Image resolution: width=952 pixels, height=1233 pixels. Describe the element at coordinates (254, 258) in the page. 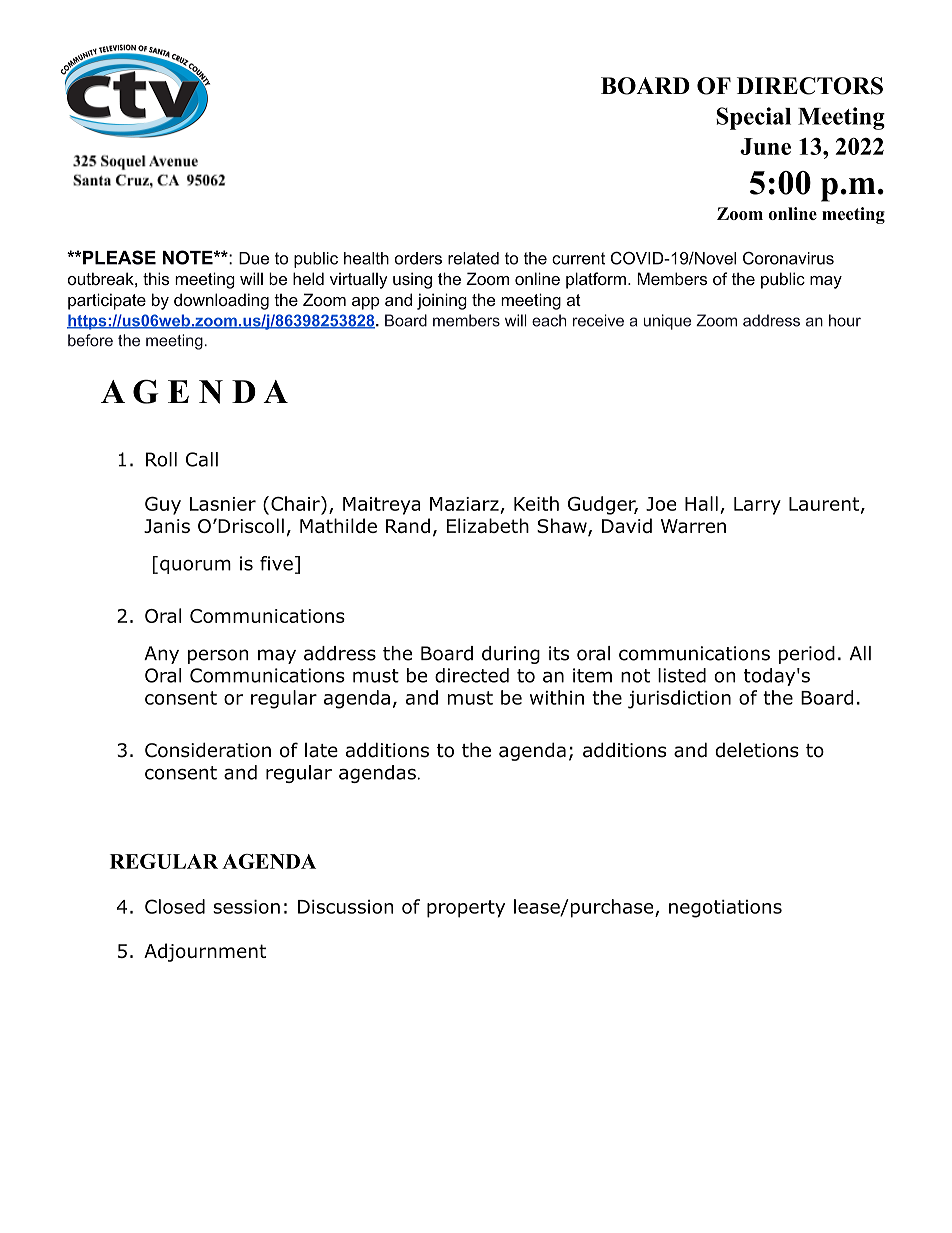

I see `Due` at that location.
